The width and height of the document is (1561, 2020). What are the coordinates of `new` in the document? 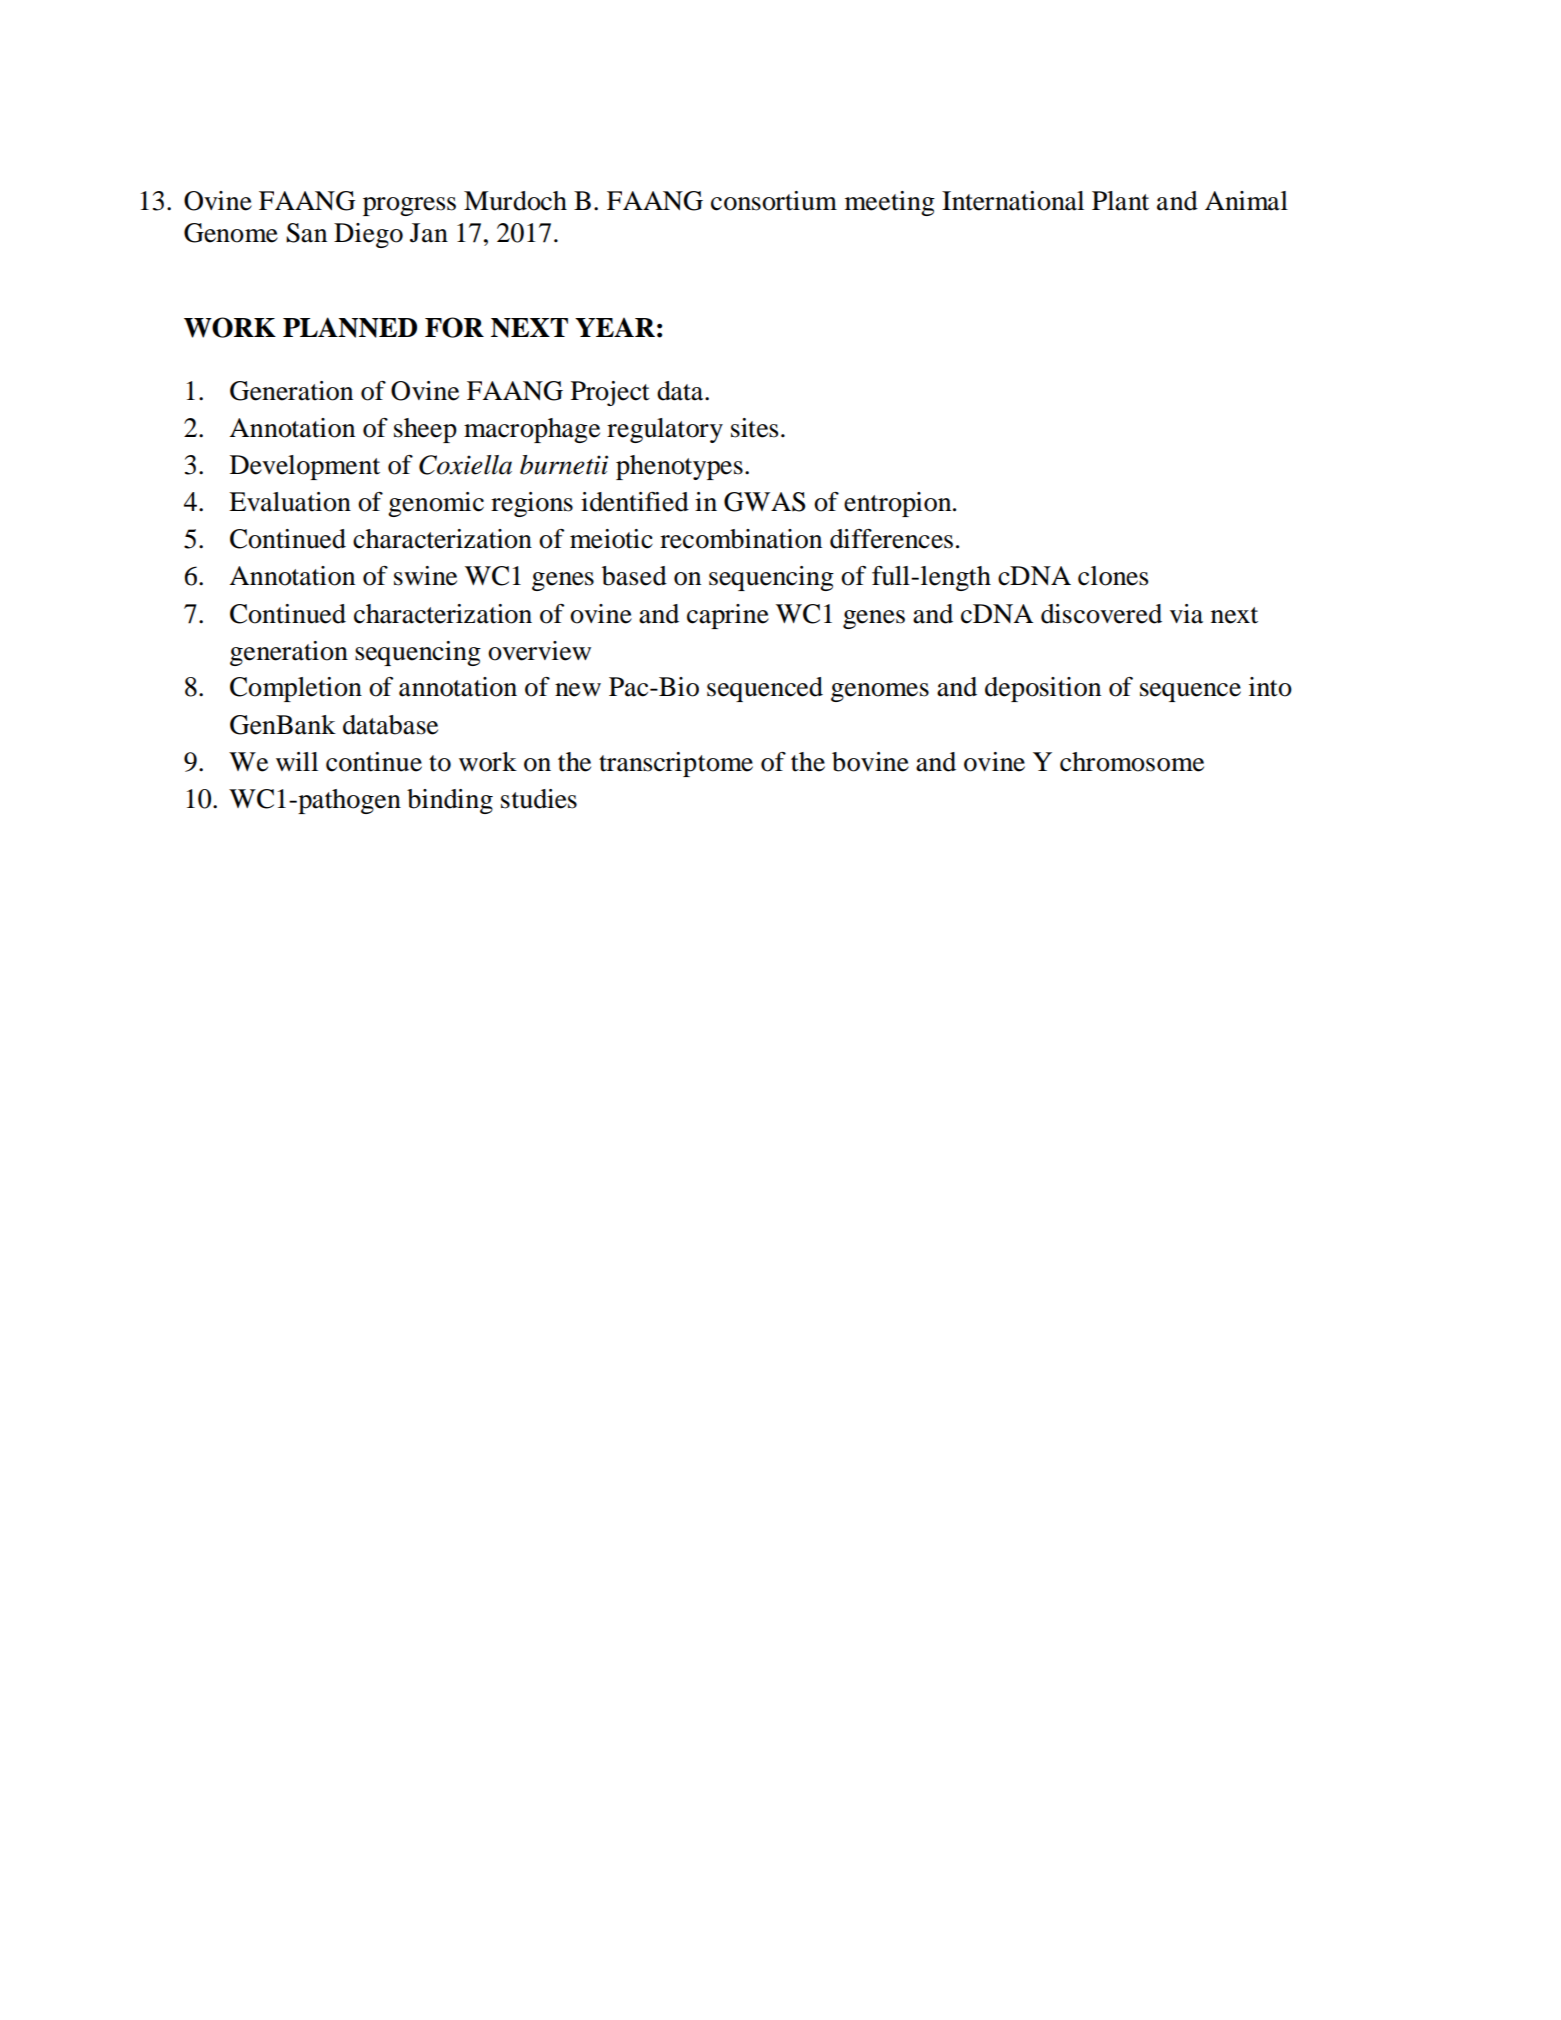 It's located at (578, 690).
